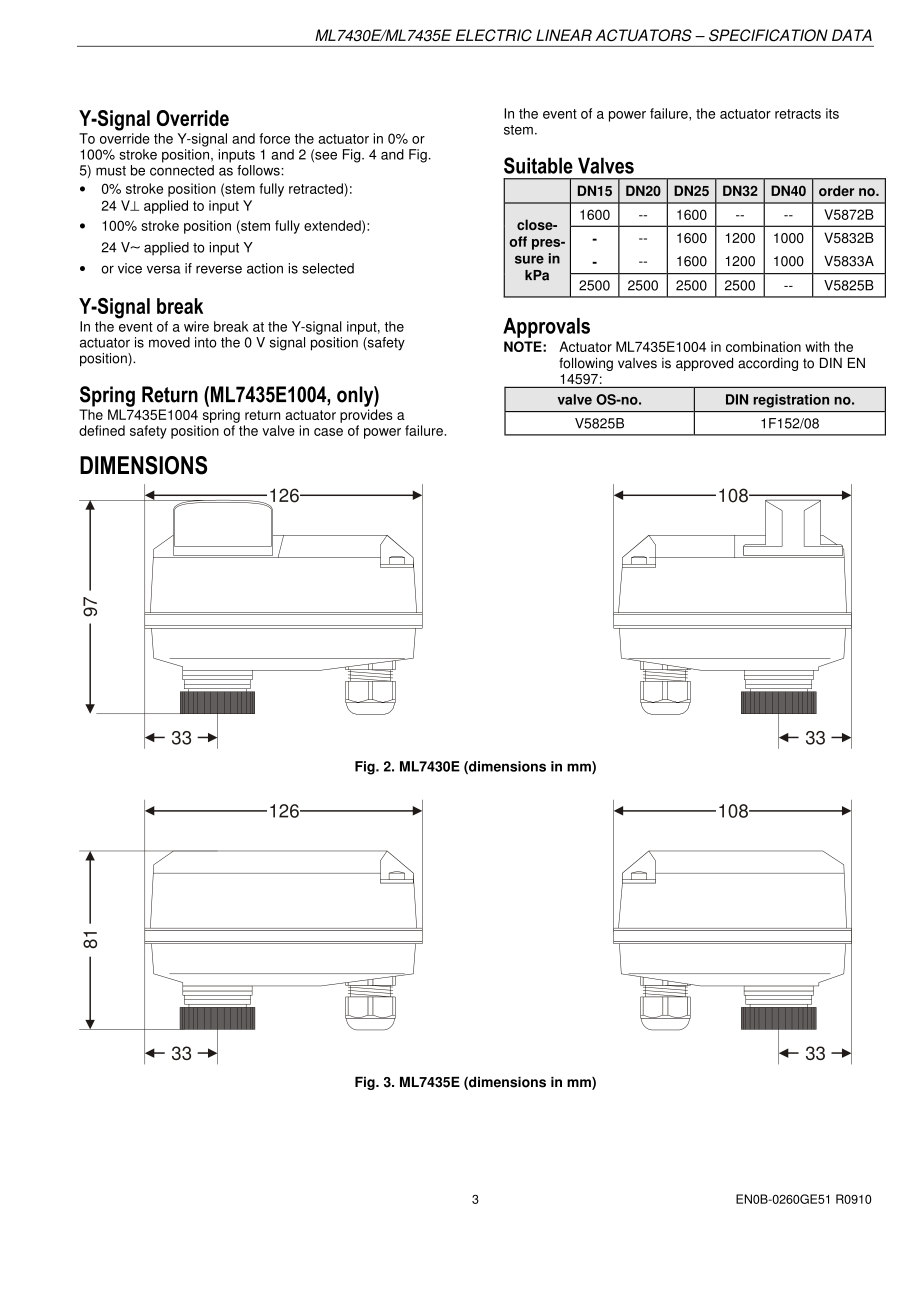 The image size is (924, 1308). I want to click on order, so click(836, 190).
